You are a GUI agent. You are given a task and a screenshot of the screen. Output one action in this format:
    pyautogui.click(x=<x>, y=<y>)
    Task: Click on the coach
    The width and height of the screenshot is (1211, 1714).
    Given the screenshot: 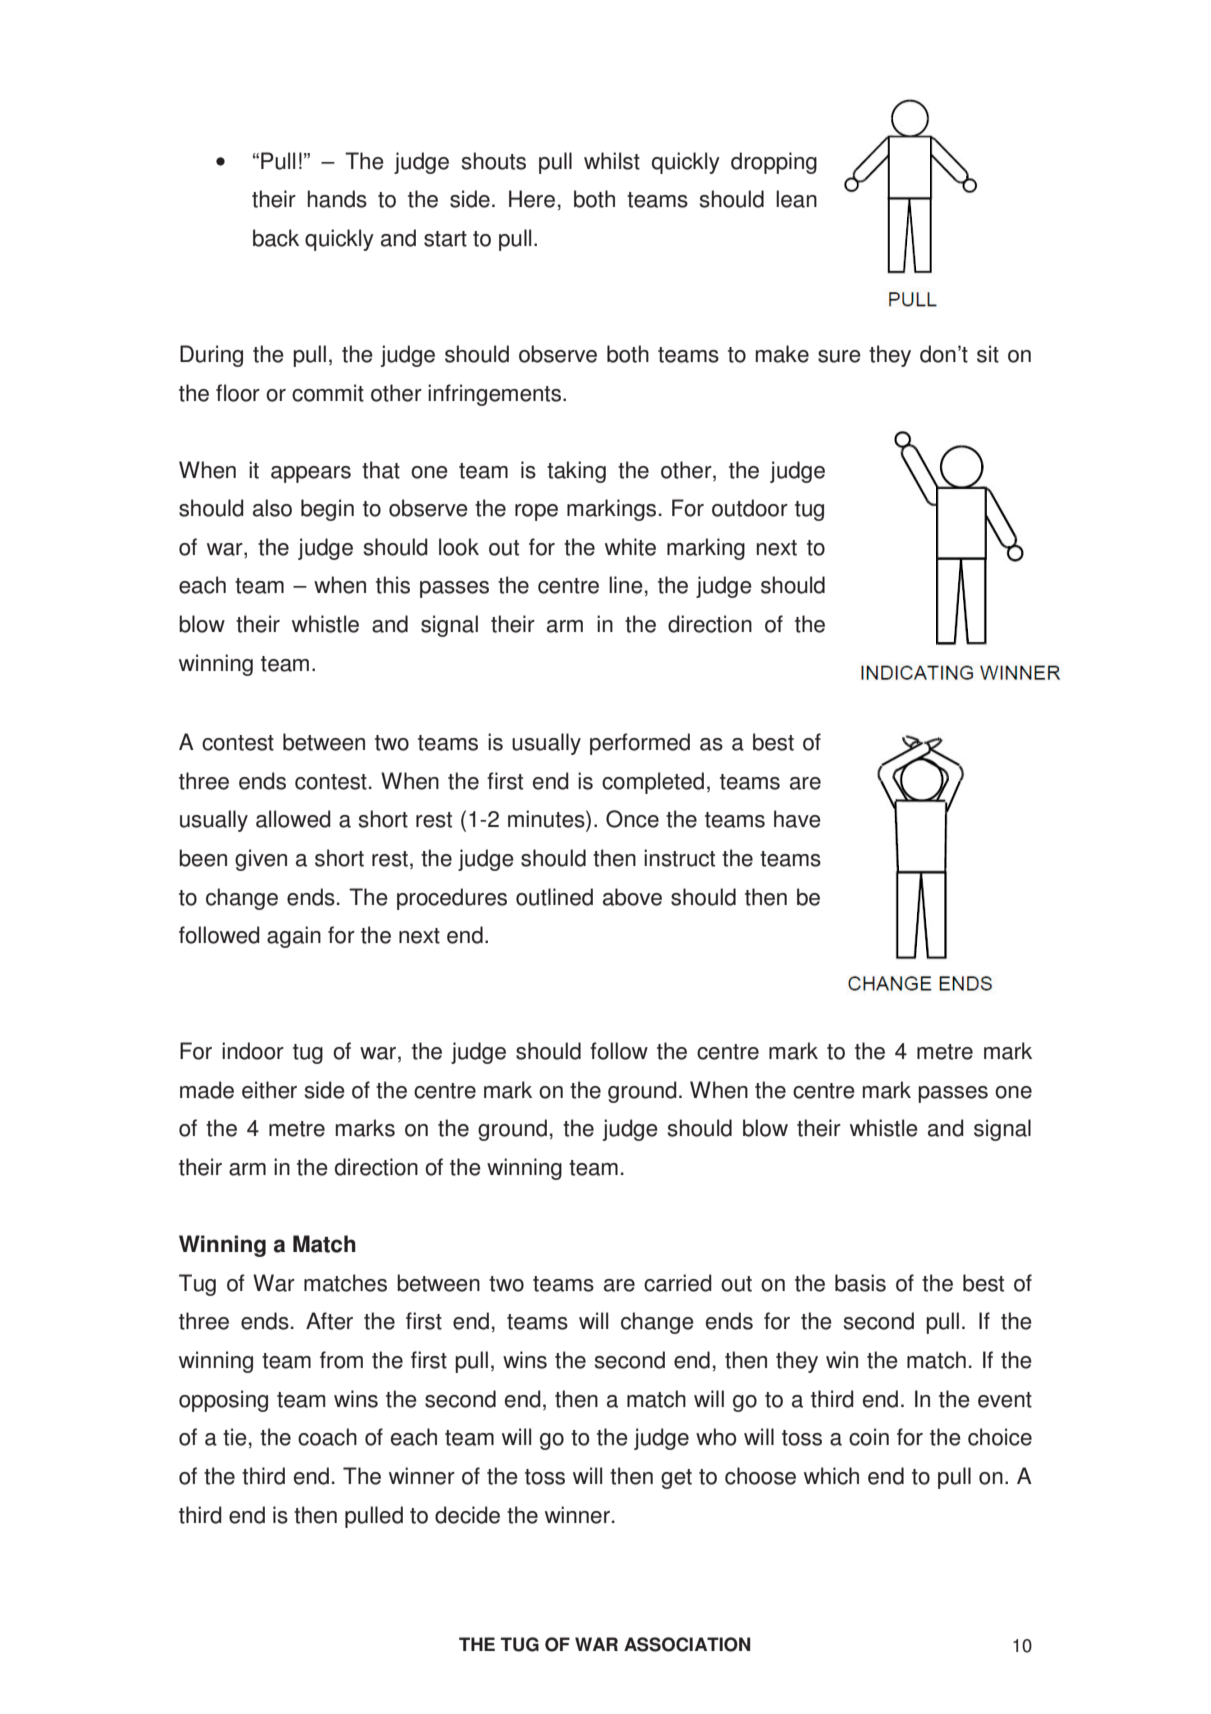 What is the action you would take?
    pyautogui.click(x=327, y=1437)
